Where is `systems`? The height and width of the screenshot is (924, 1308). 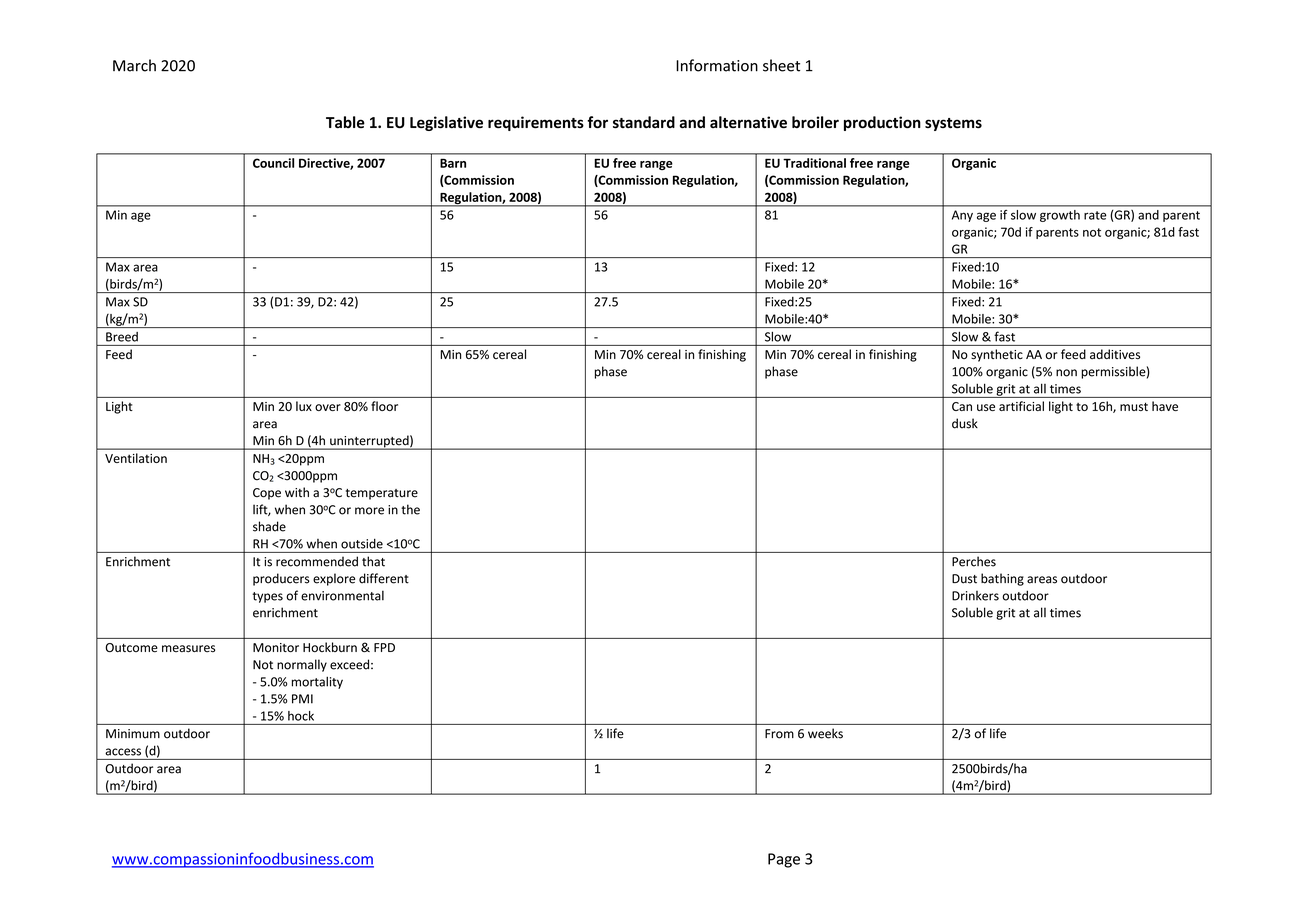
systems is located at coordinates (953, 124).
